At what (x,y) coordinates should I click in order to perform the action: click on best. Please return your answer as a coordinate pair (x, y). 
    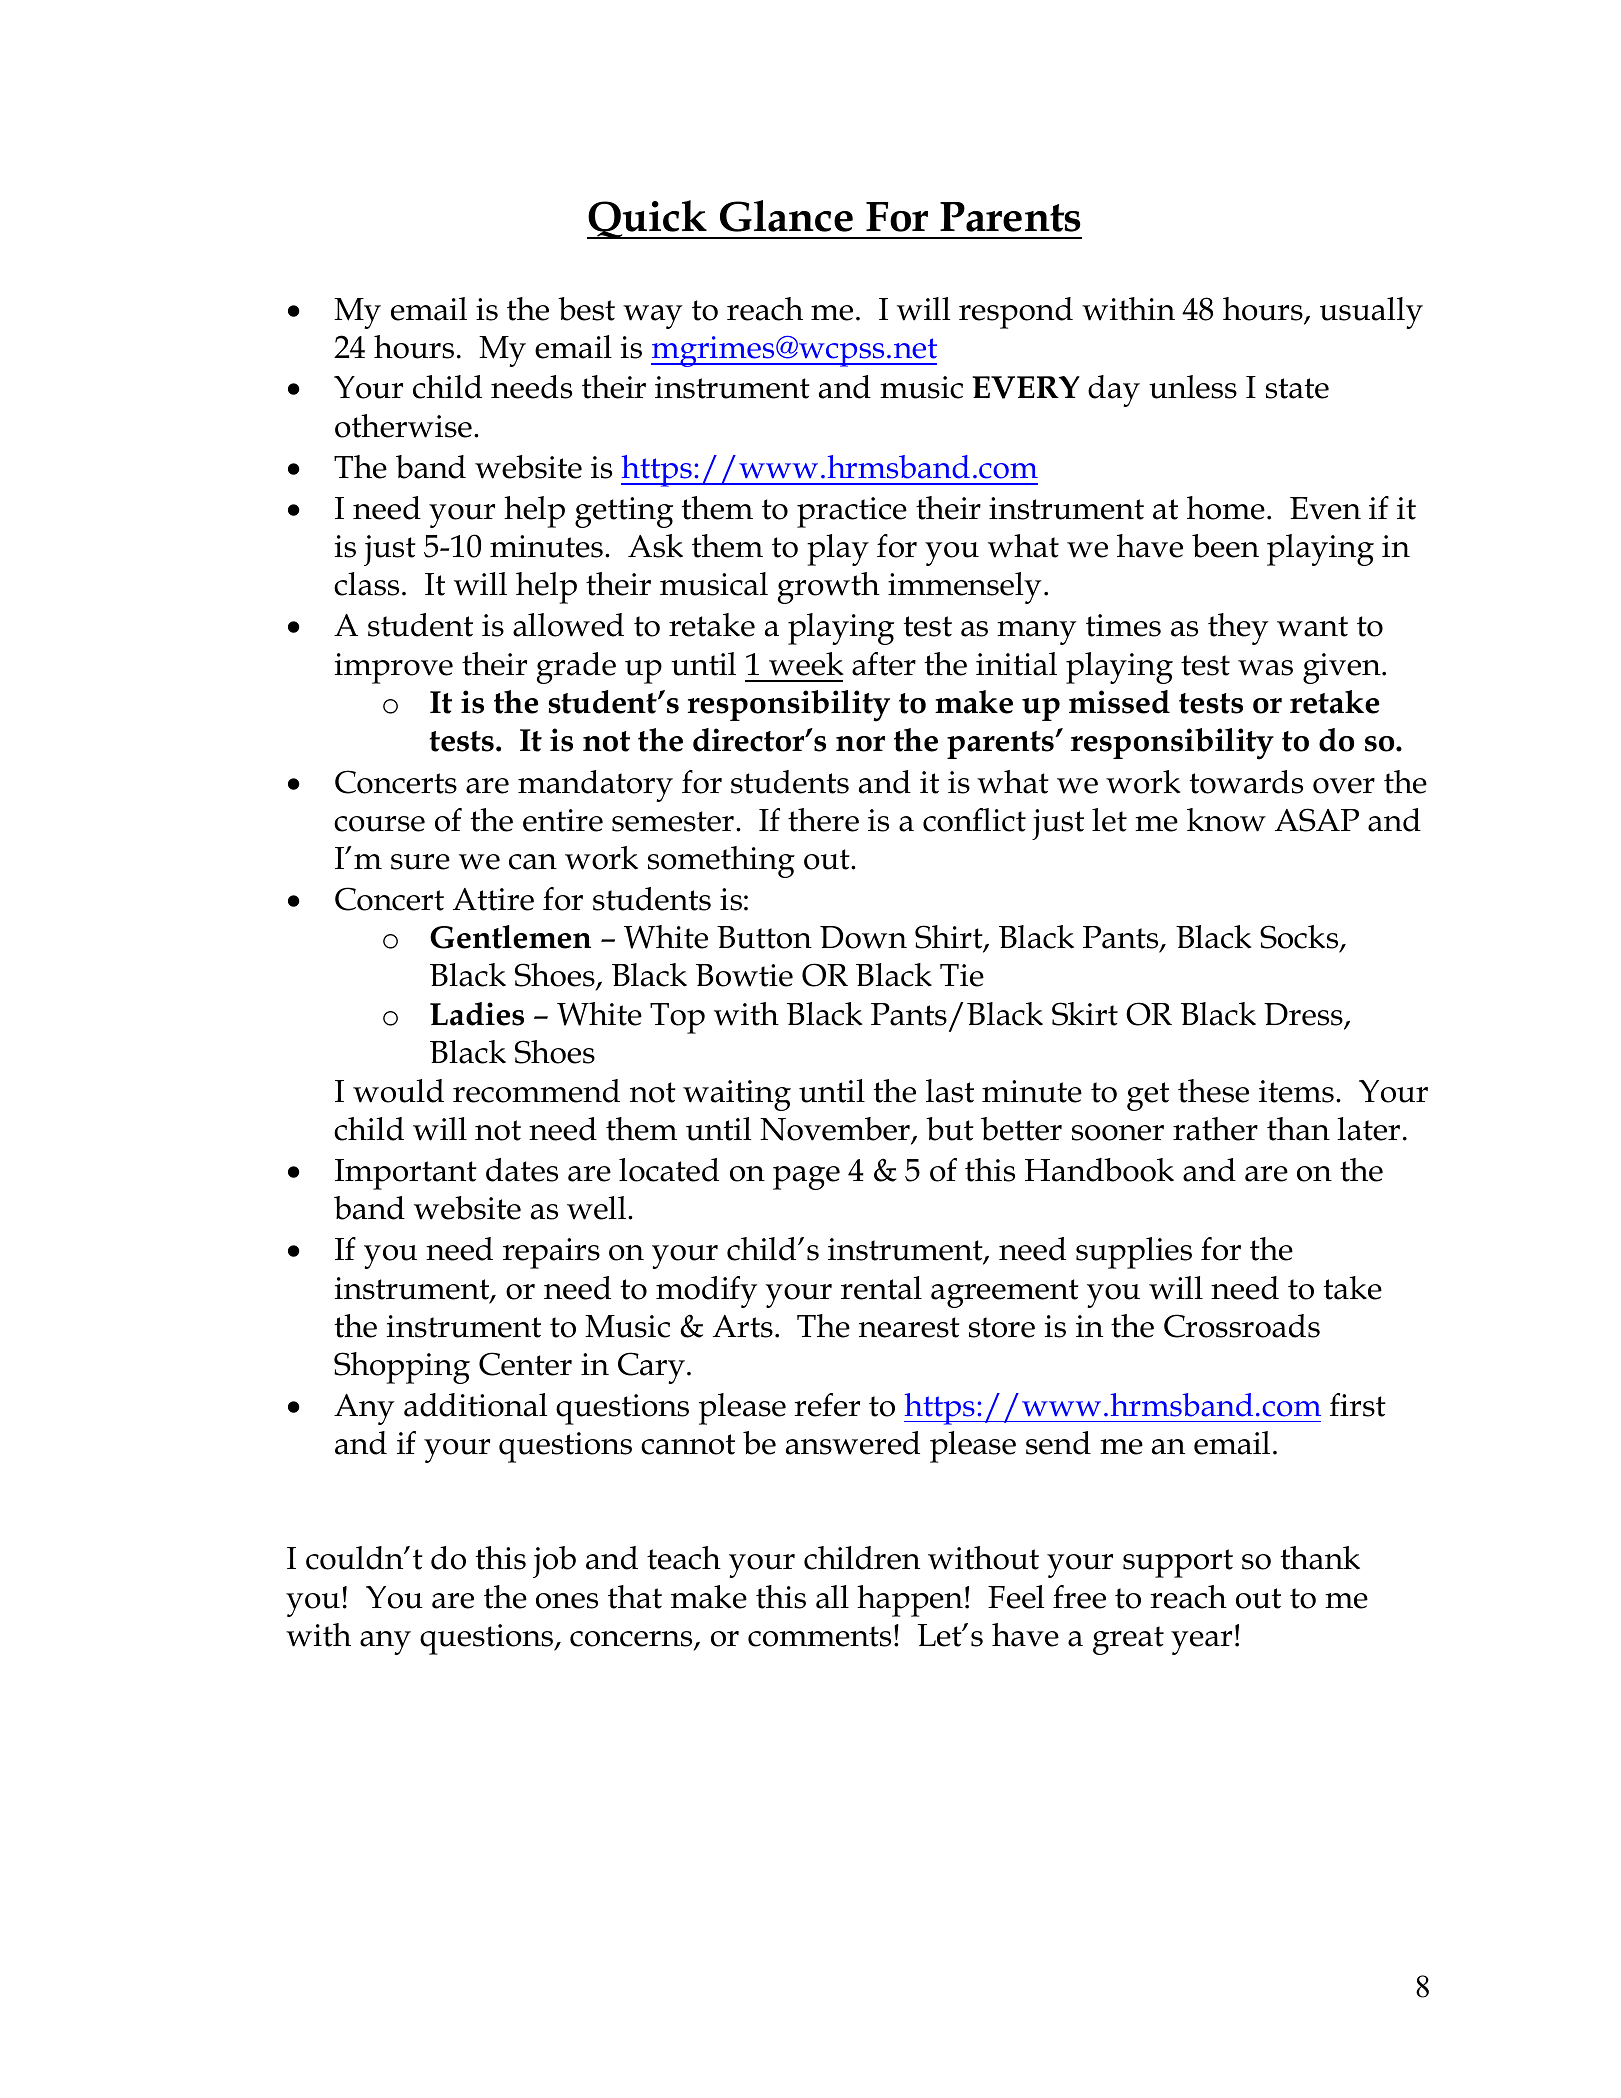
    Looking at the image, I should click on (586, 309).
